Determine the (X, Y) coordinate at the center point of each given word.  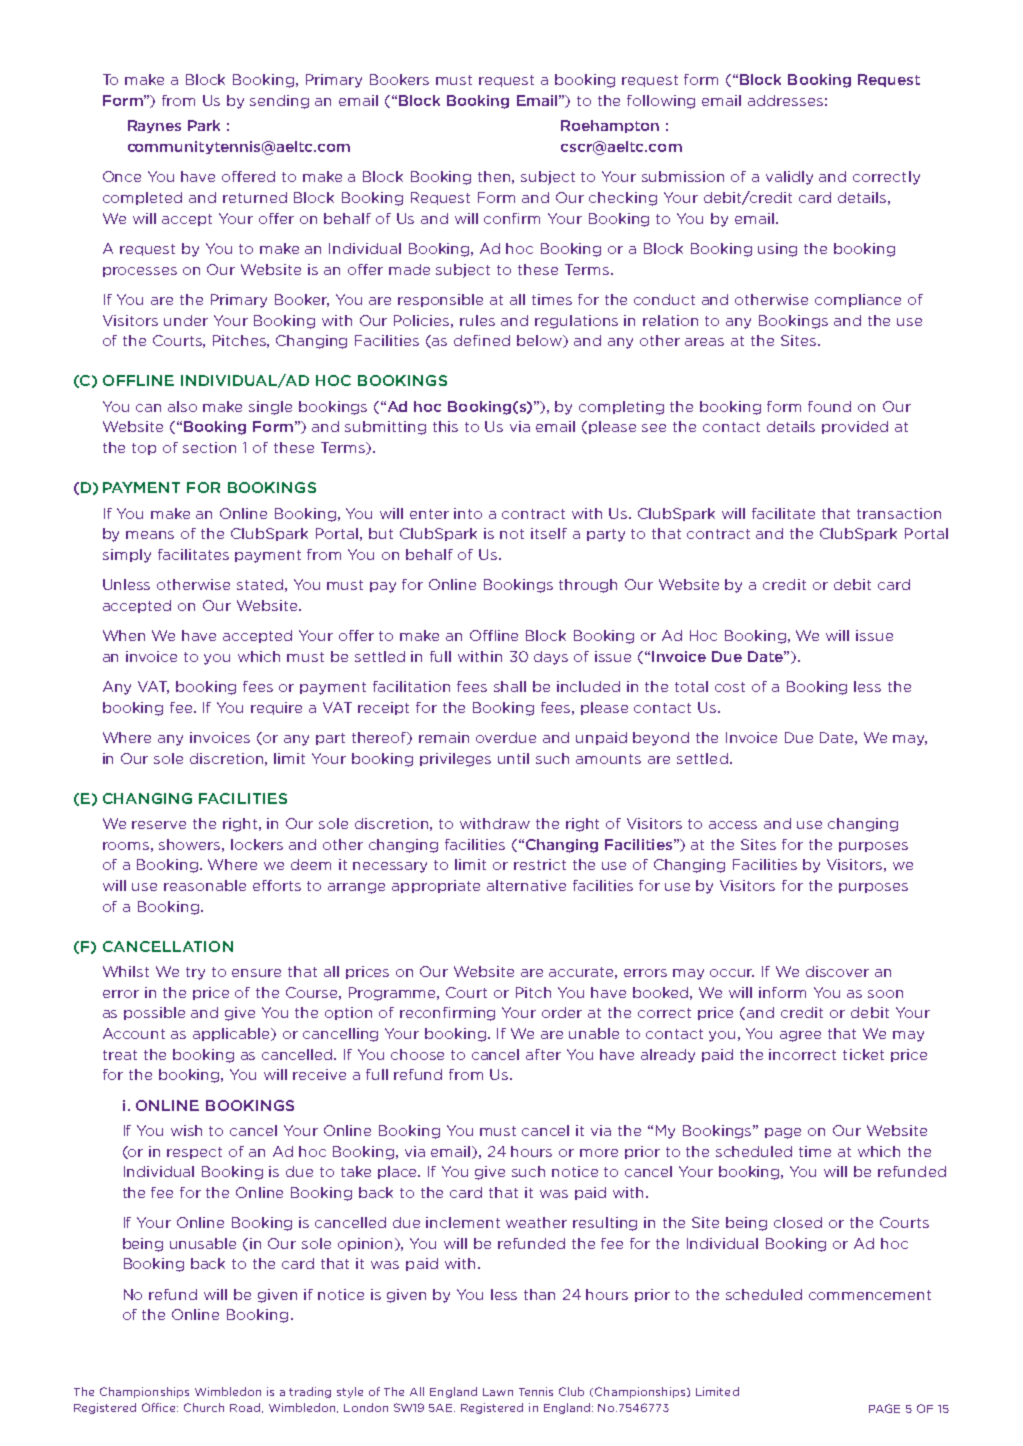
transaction (899, 513)
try (195, 973)
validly (789, 178)
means (150, 535)
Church (204, 1407)
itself (549, 533)
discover (837, 971)
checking (623, 199)
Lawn (498, 1392)
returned (255, 197)
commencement (870, 1295)
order (562, 1012)
